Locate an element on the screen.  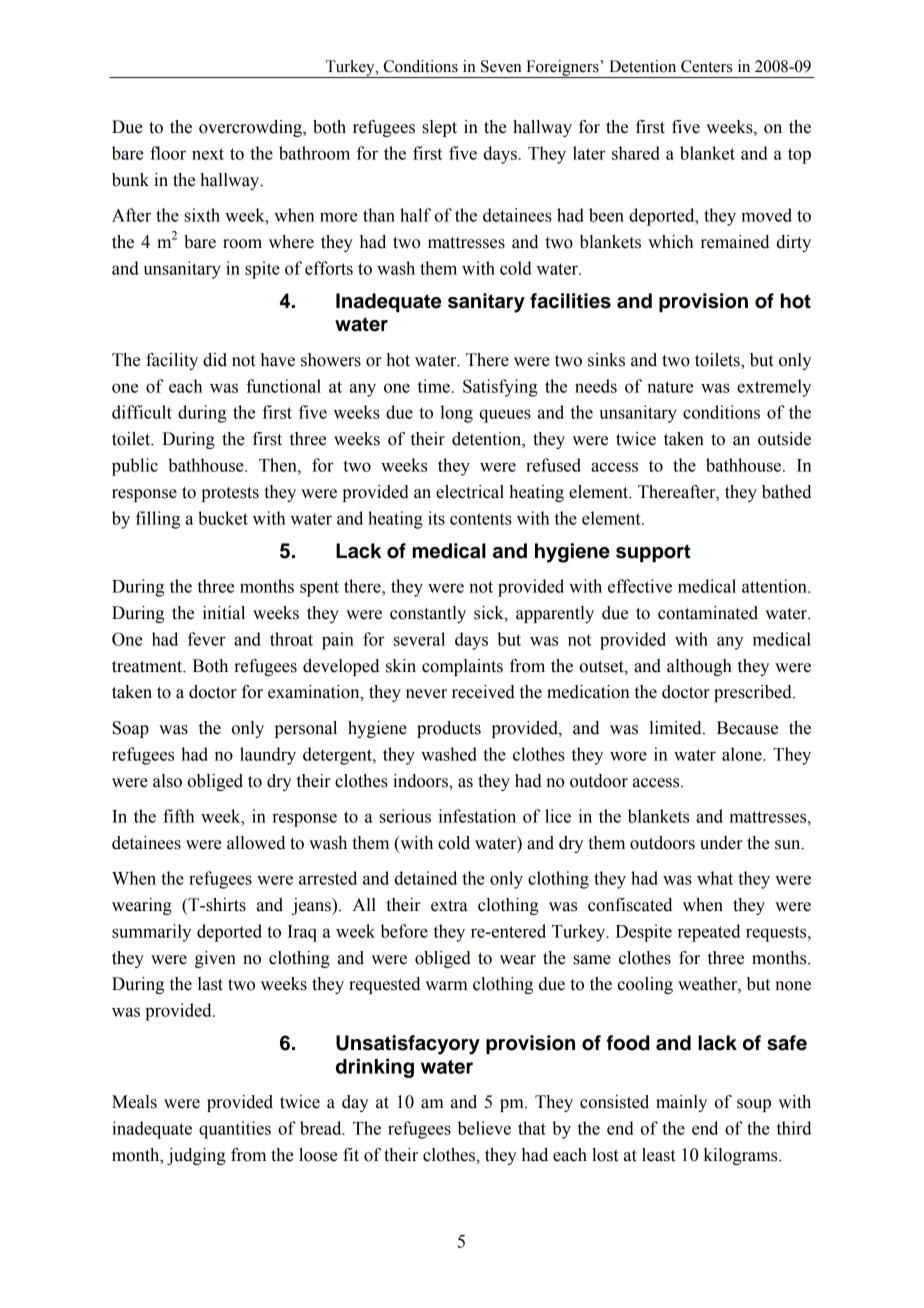
slept is located at coordinates (439, 128).
